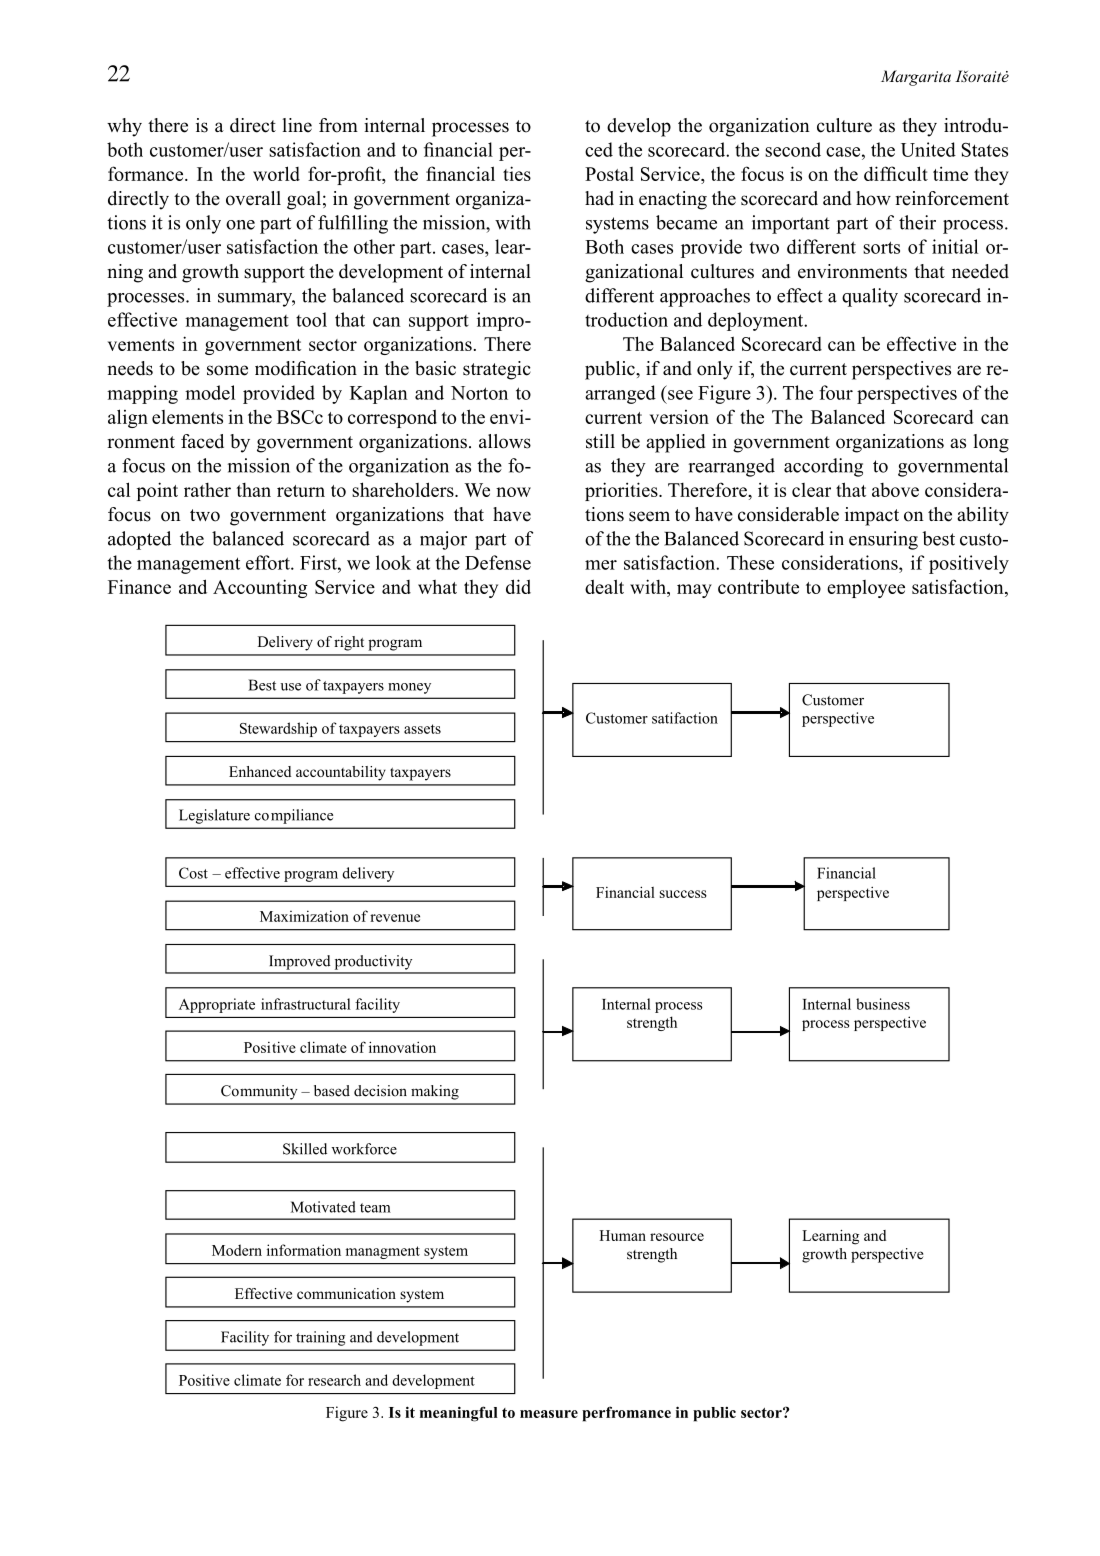  Describe the element at coordinates (549, 1414) in the page. I see `measure` at that location.
